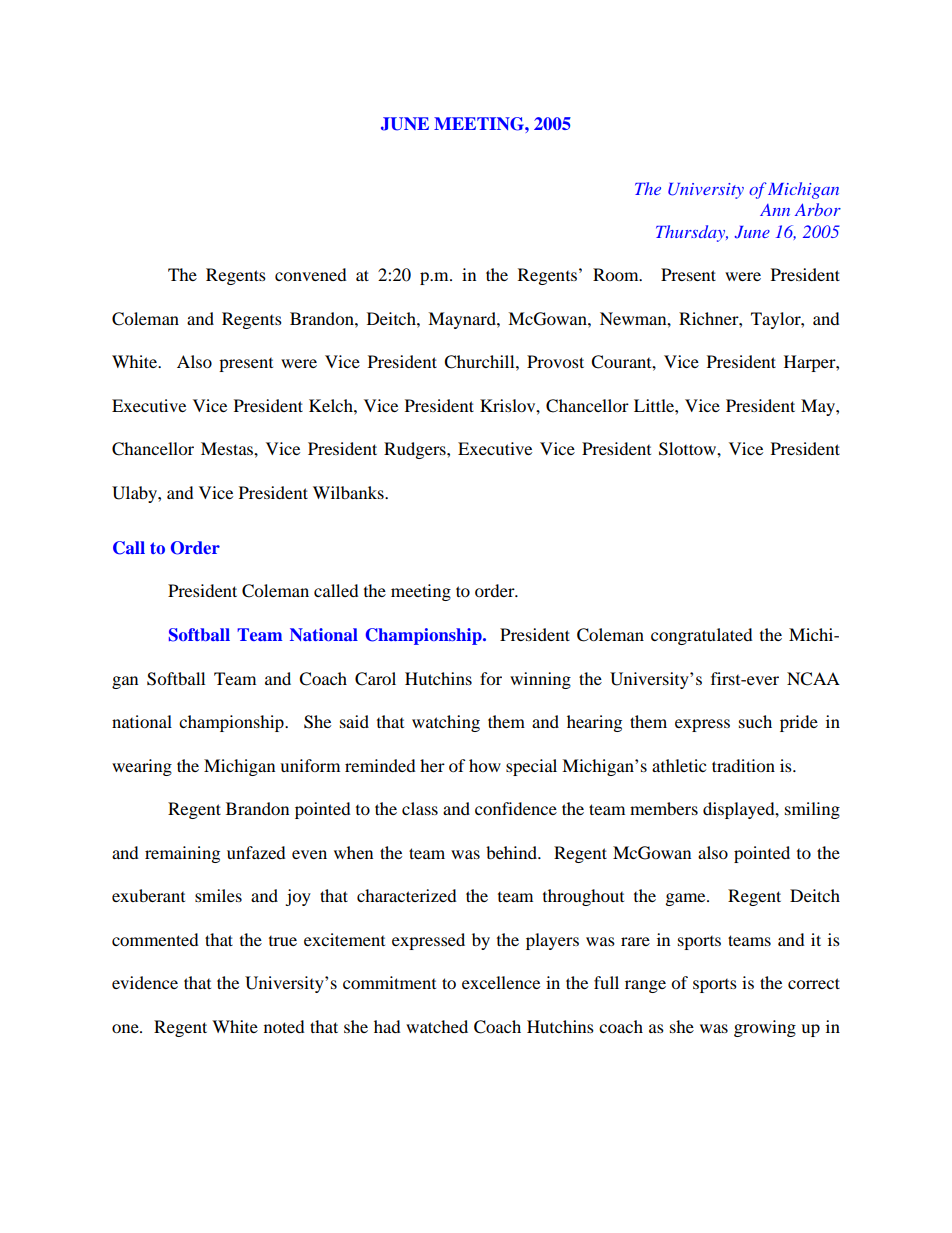 Image resolution: width=952 pixels, height=1233 pixels. Describe the element at coordinates (284, 1026) in the screenshot. I see `noted` at that location.
